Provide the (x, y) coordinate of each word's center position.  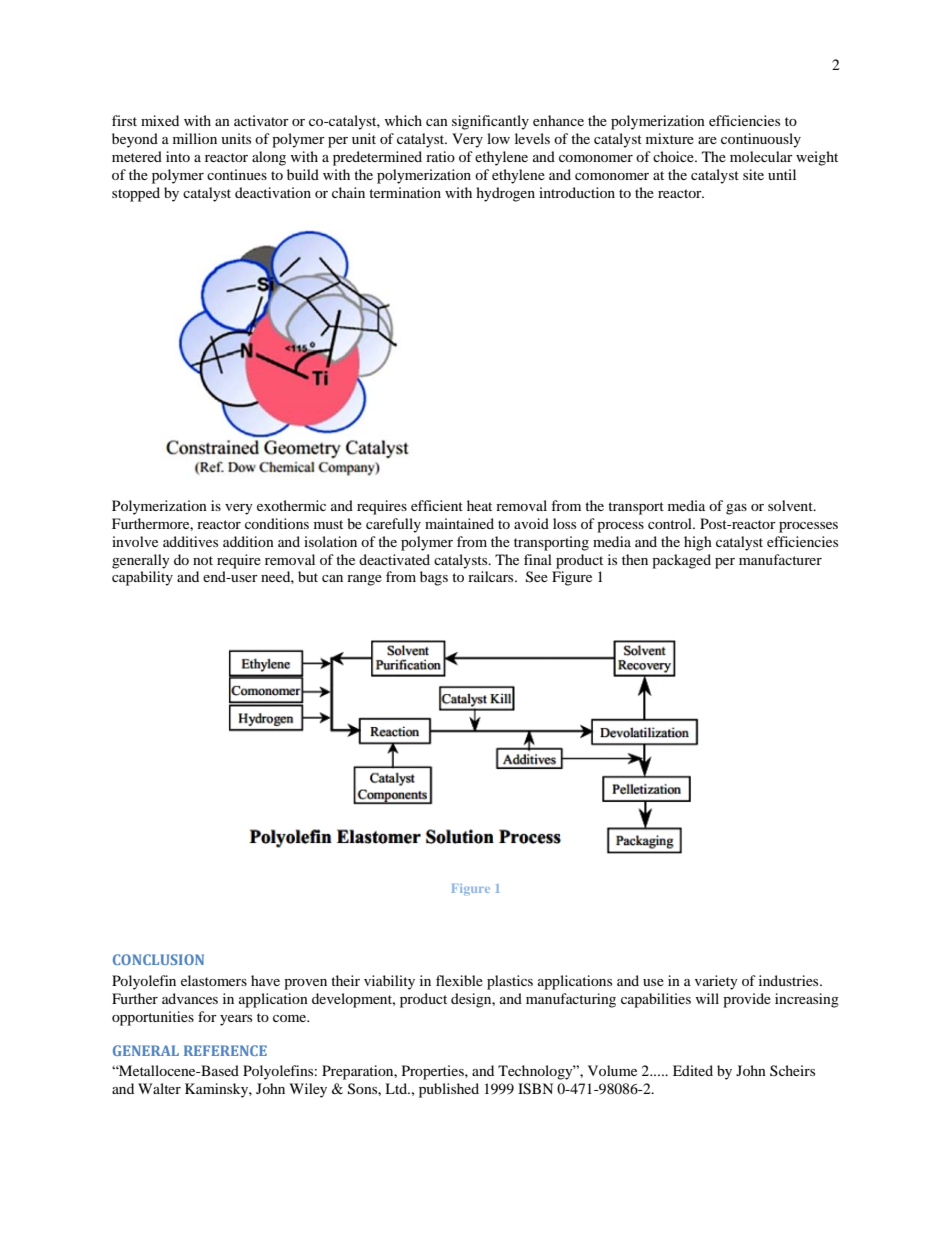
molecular (761, 156)
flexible (459, 980)
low (498, 138)
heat (479, 505)
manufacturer (780, 559)
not (203, 560)
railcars (492, 576)
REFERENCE (225, 1050)
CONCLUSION (158, 959)
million (195, 138)
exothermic (291, 505)
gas (736, 509)
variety (716, 982)
